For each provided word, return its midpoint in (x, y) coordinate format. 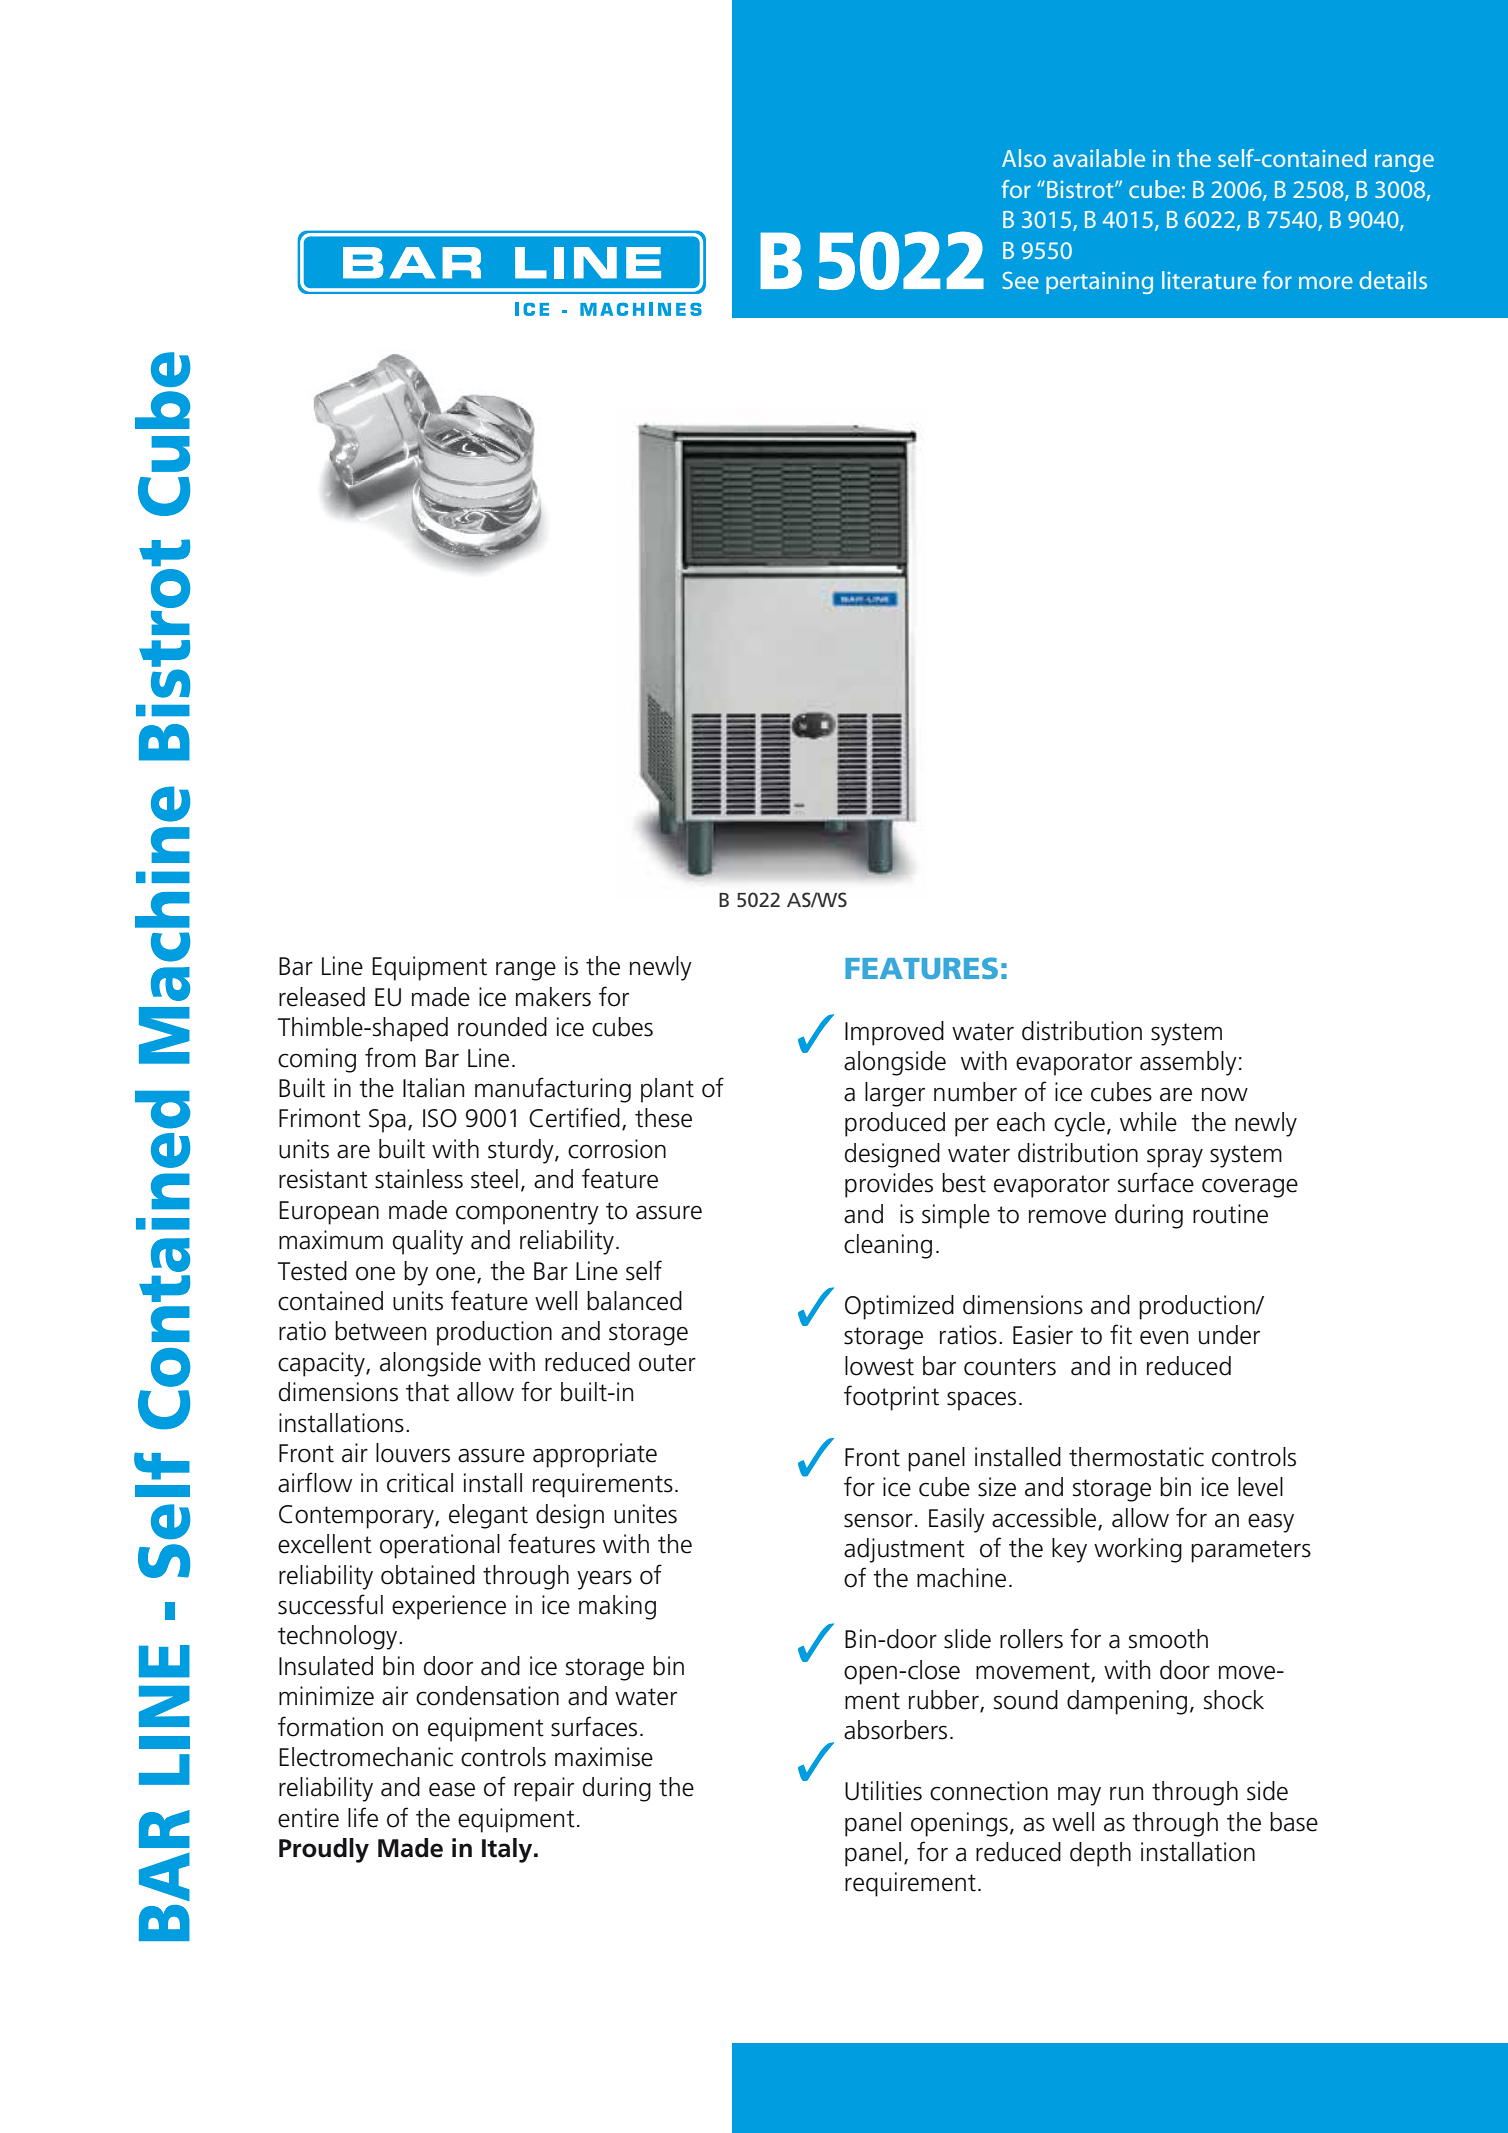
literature (1209, 280)
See (1020, 280)
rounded (502, 1027)
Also (1024, 158)
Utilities (883, 1791)
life (363, 1817)
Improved (894, 1033)
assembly (1188, 1063)
